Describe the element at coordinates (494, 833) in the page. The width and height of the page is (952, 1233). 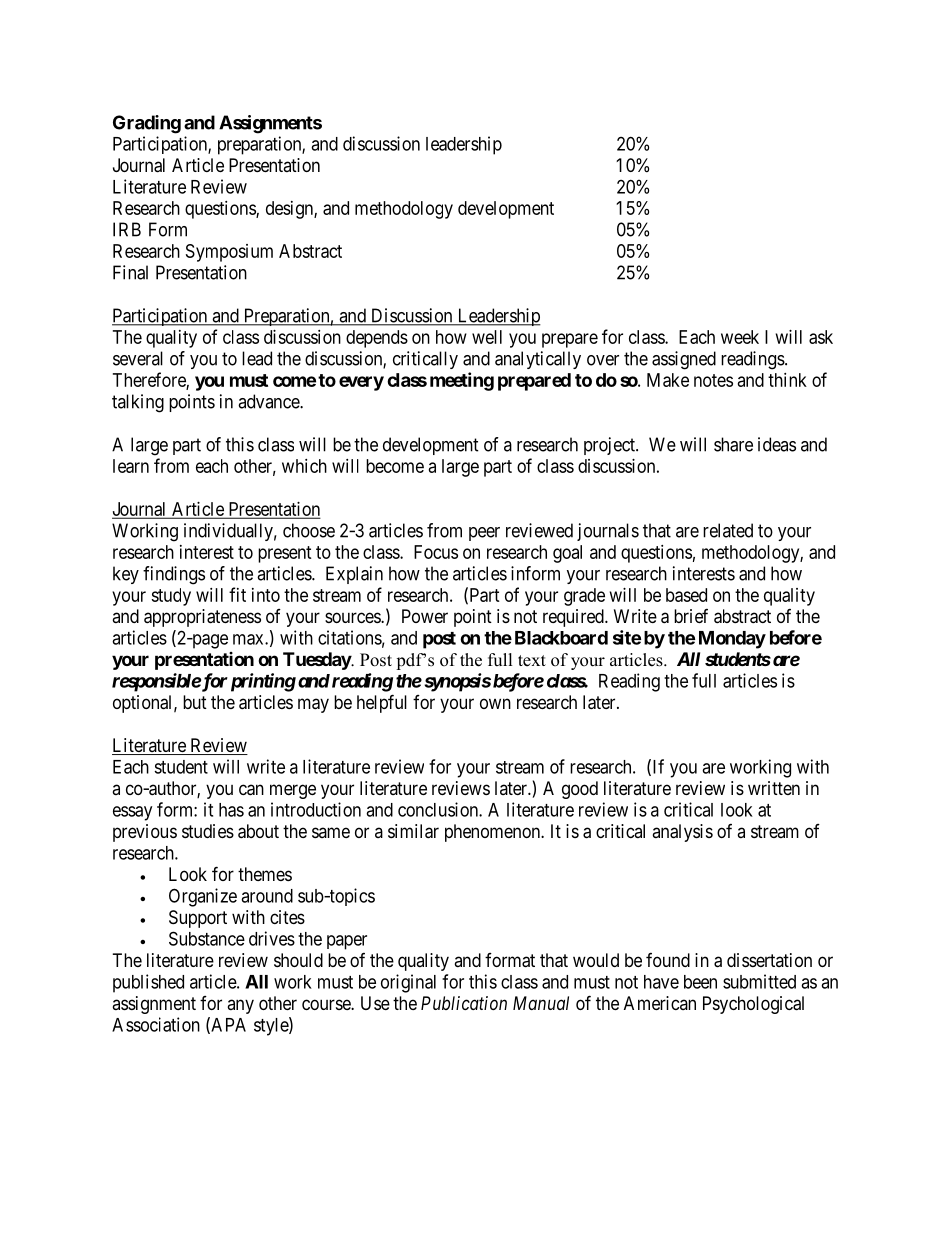
I see `phenomenon` at that location.
